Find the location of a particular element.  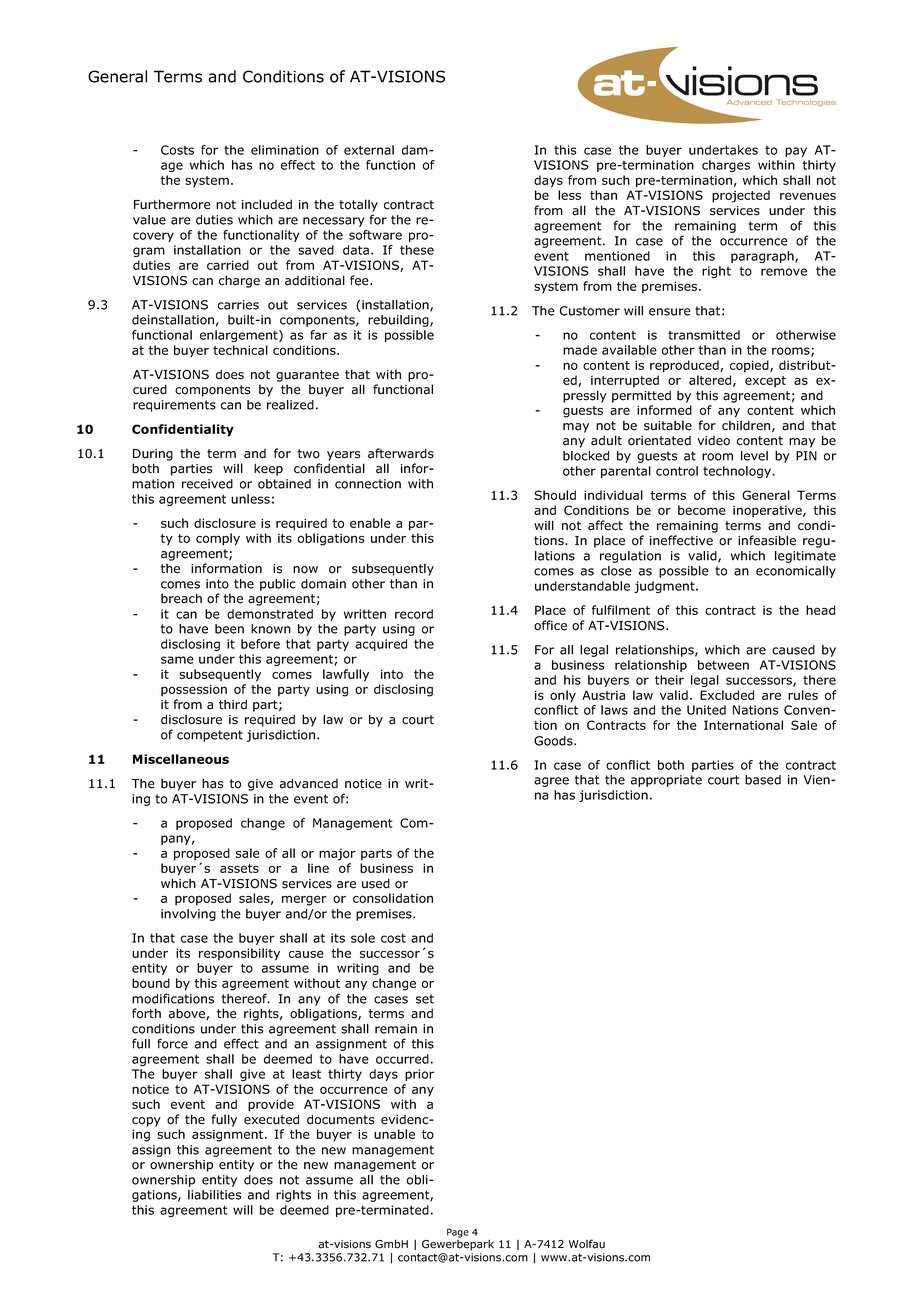

projected is located at coordinates (741, 196).
